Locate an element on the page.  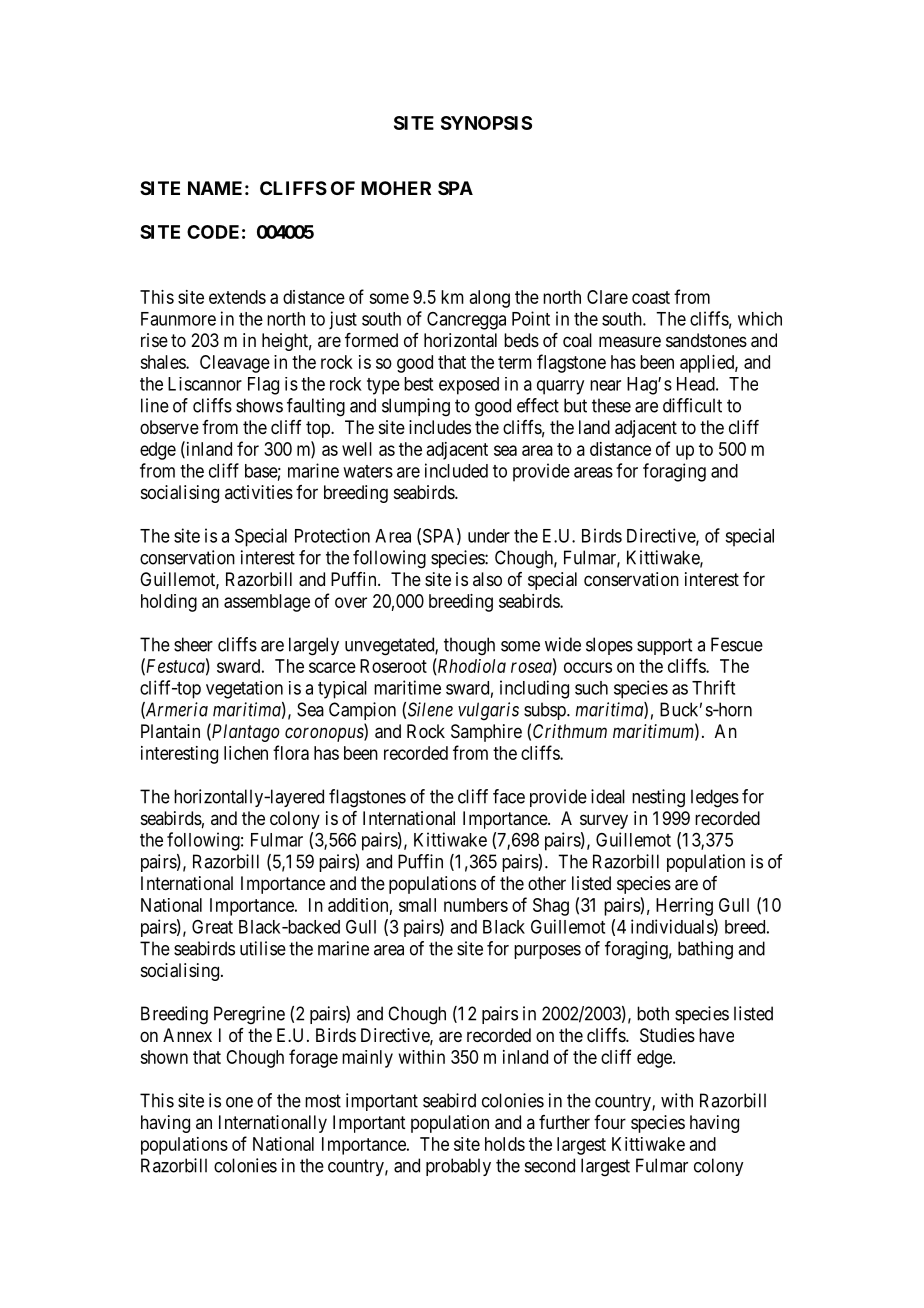
most is located at coordinates (323, 1101).
